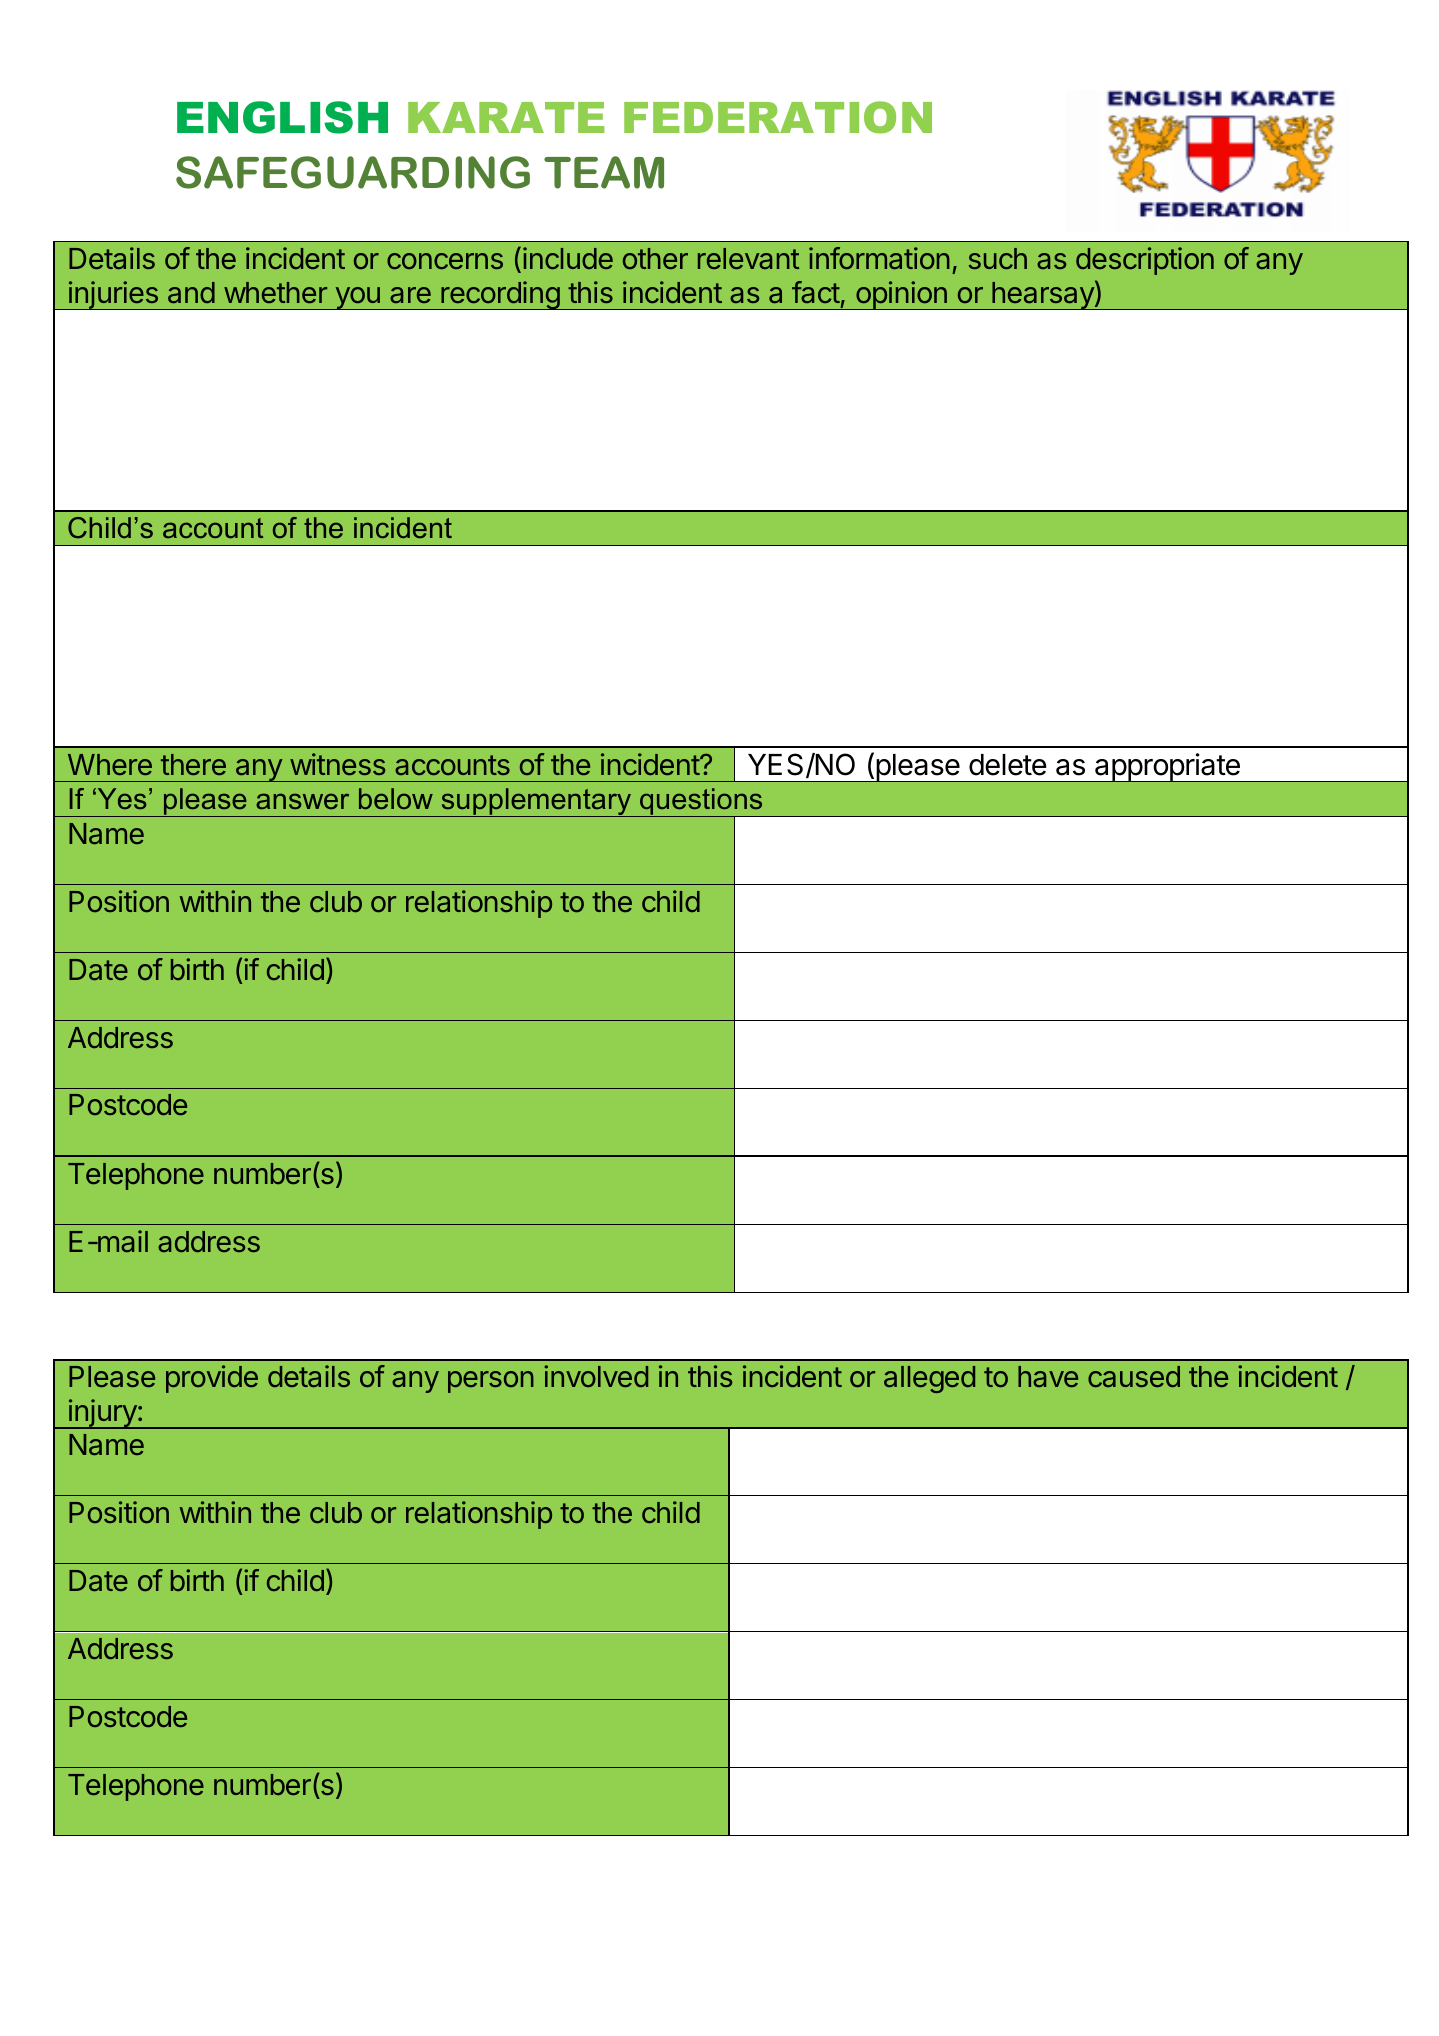 The height and width of the image is (2036, 1439). I want to click on questions, so click(701, 803).
